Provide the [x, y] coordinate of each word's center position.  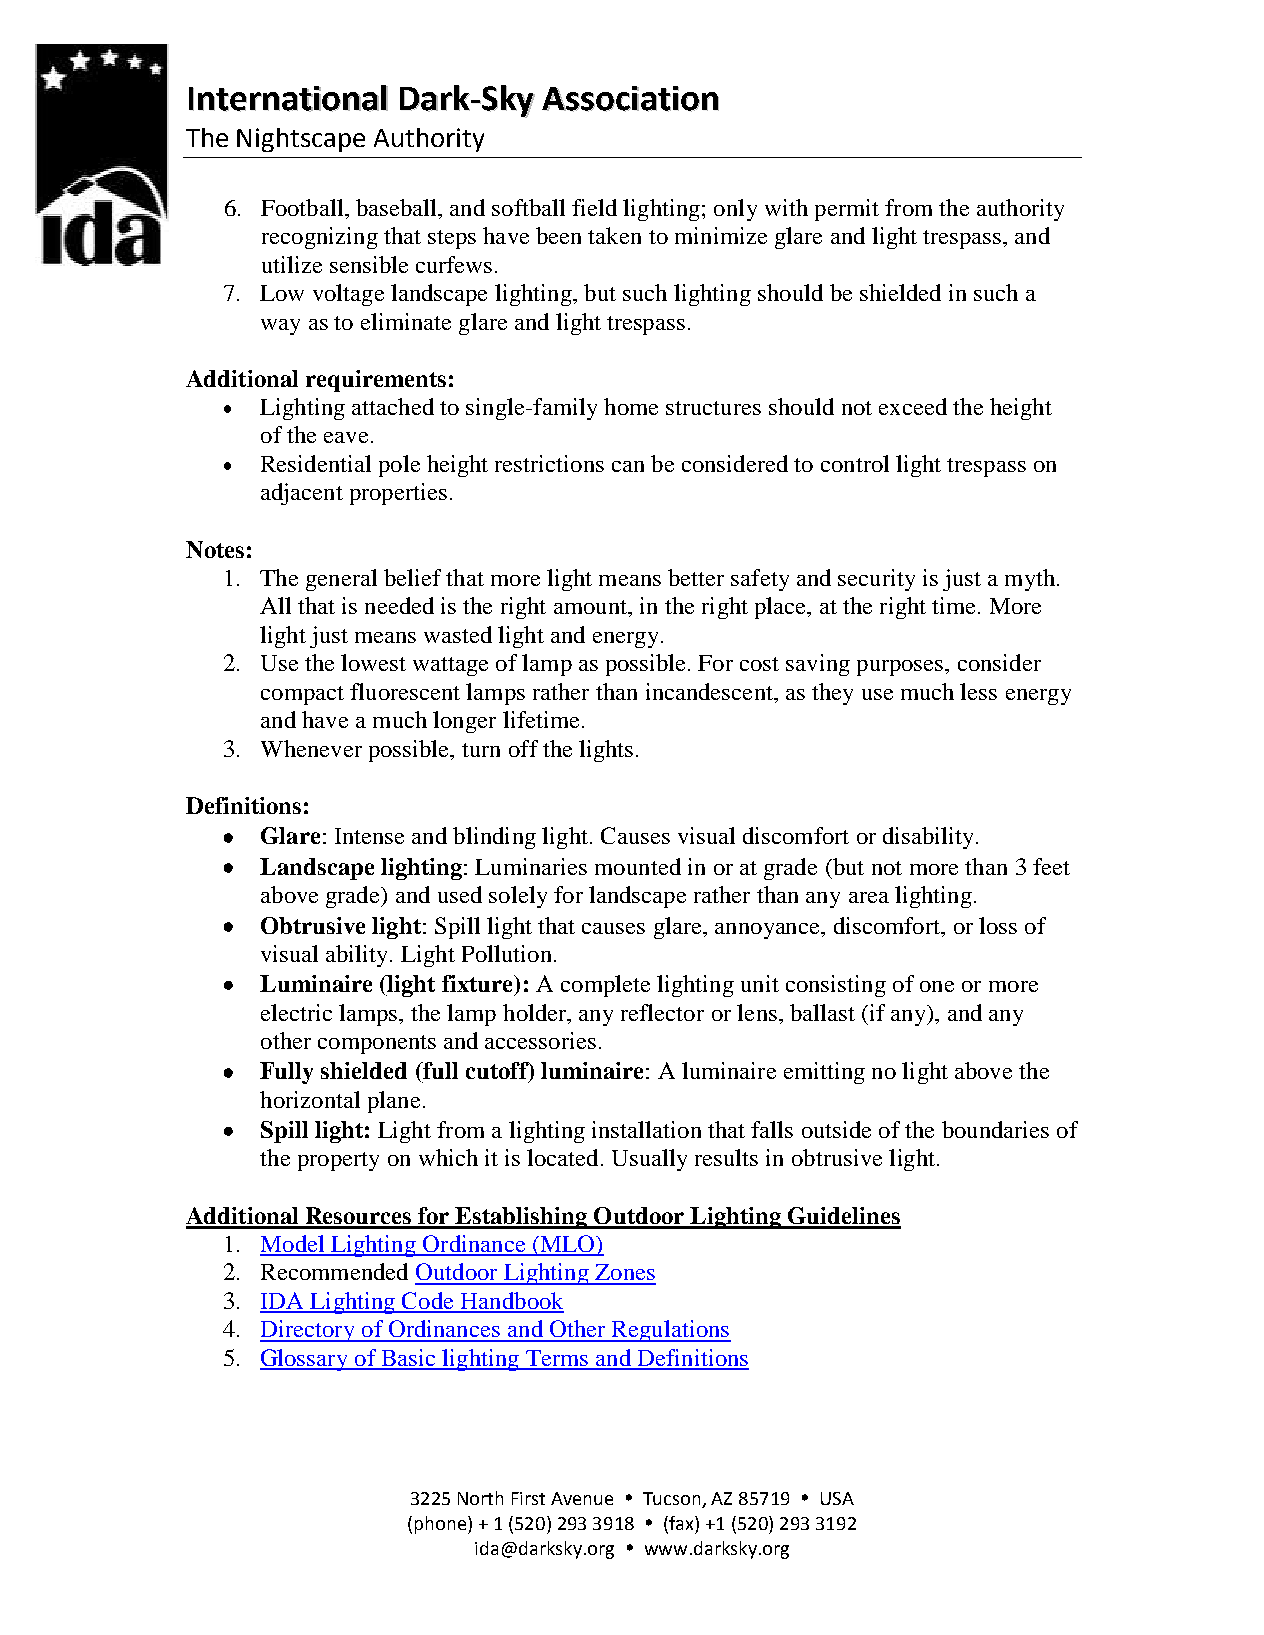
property [338, 1161]
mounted [638, 866]
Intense [369, 836]
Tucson [673, 1500]
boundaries [995, 1129]
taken [614, 235]
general [341, 580]
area [869, 897]
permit [847, 210]
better [696, 577]
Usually [649, 1160]
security [876, 580]
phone [440, 1525]
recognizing [320, 238]
